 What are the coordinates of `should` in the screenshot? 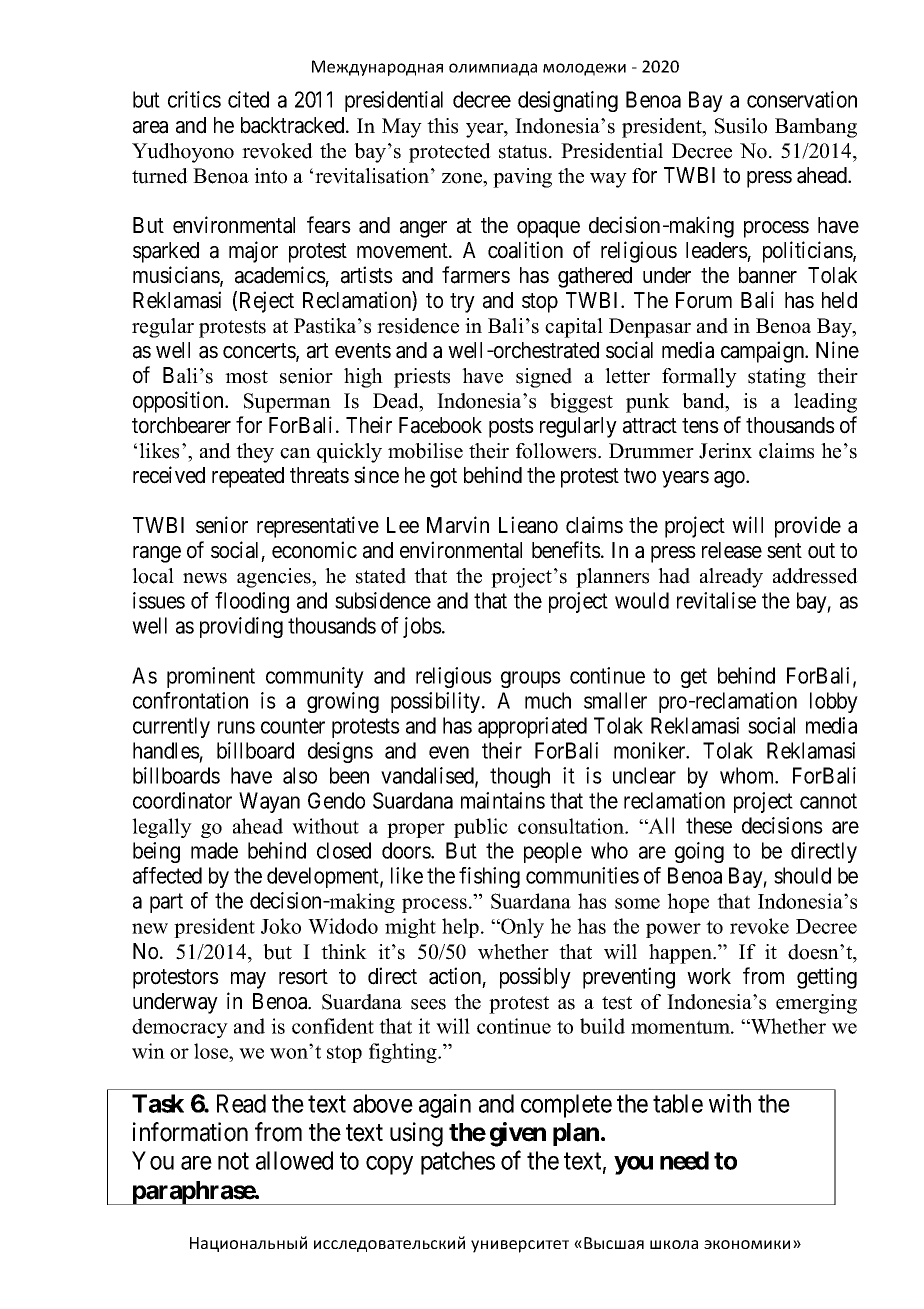 It's located at (802, 875).
